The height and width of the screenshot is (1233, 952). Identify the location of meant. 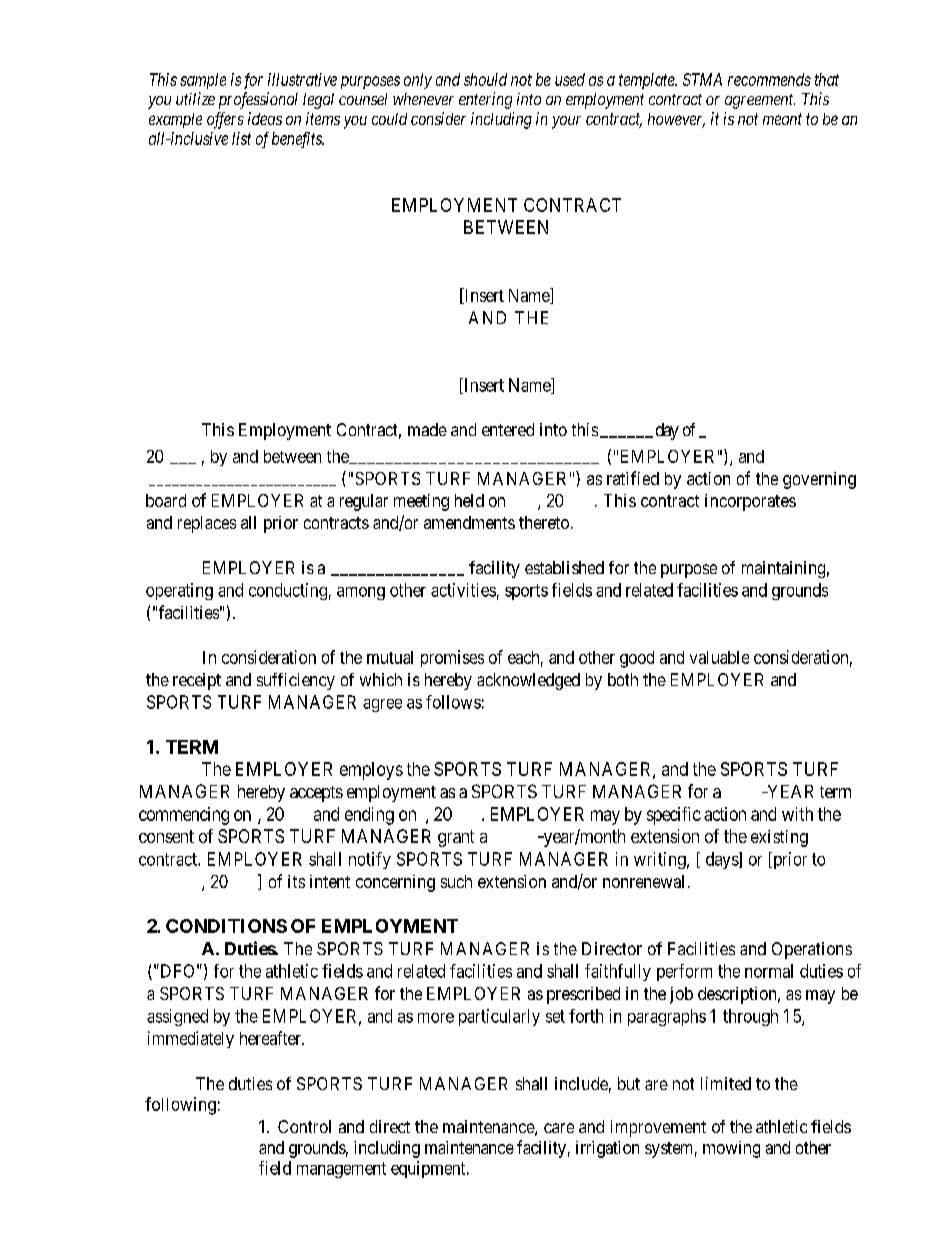
(782, 119).
